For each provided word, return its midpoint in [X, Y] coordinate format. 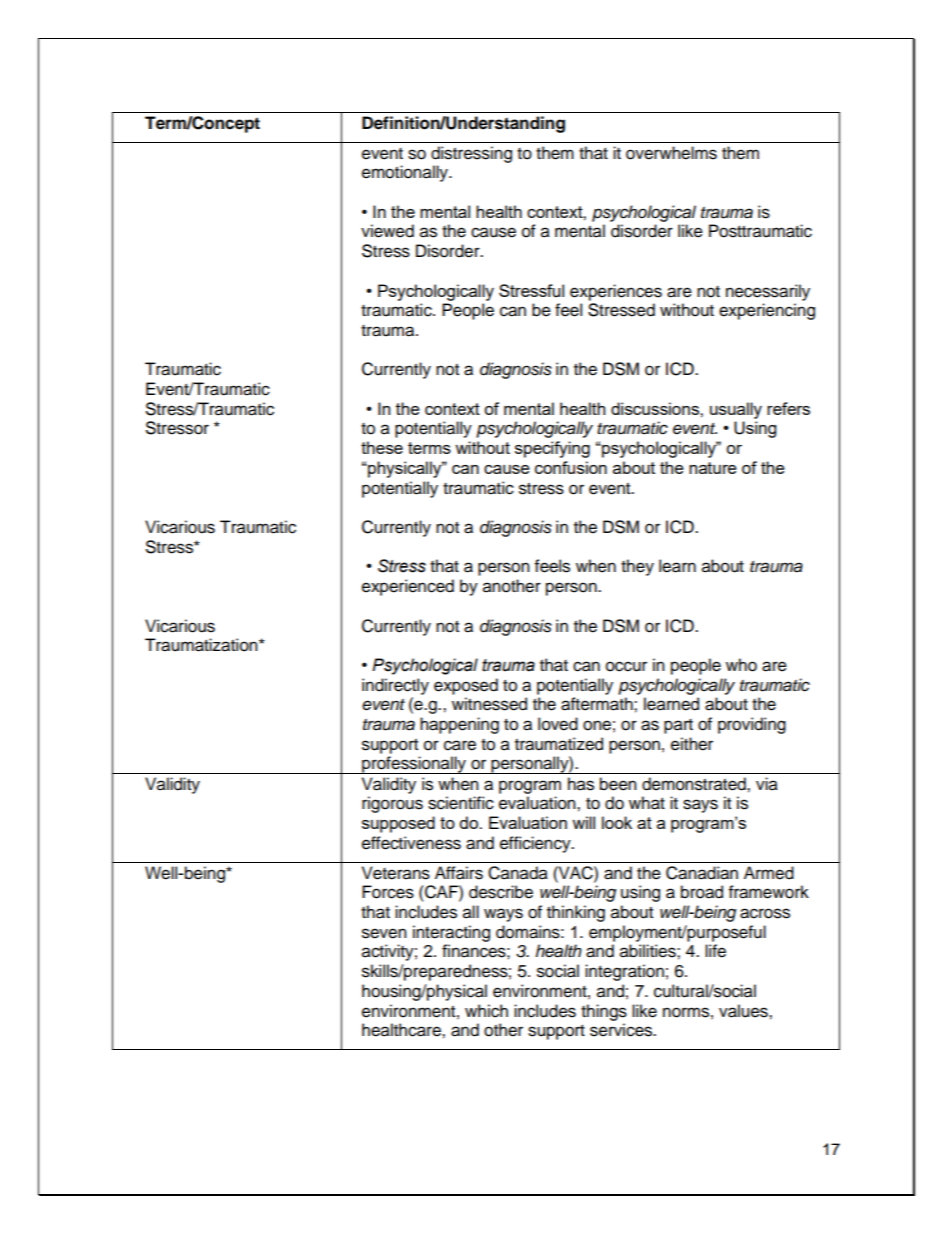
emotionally [406, 173]
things [604, 1012]
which [486, 1011]
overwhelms [671, 153]
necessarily [768, 292]
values [744, 1011]
